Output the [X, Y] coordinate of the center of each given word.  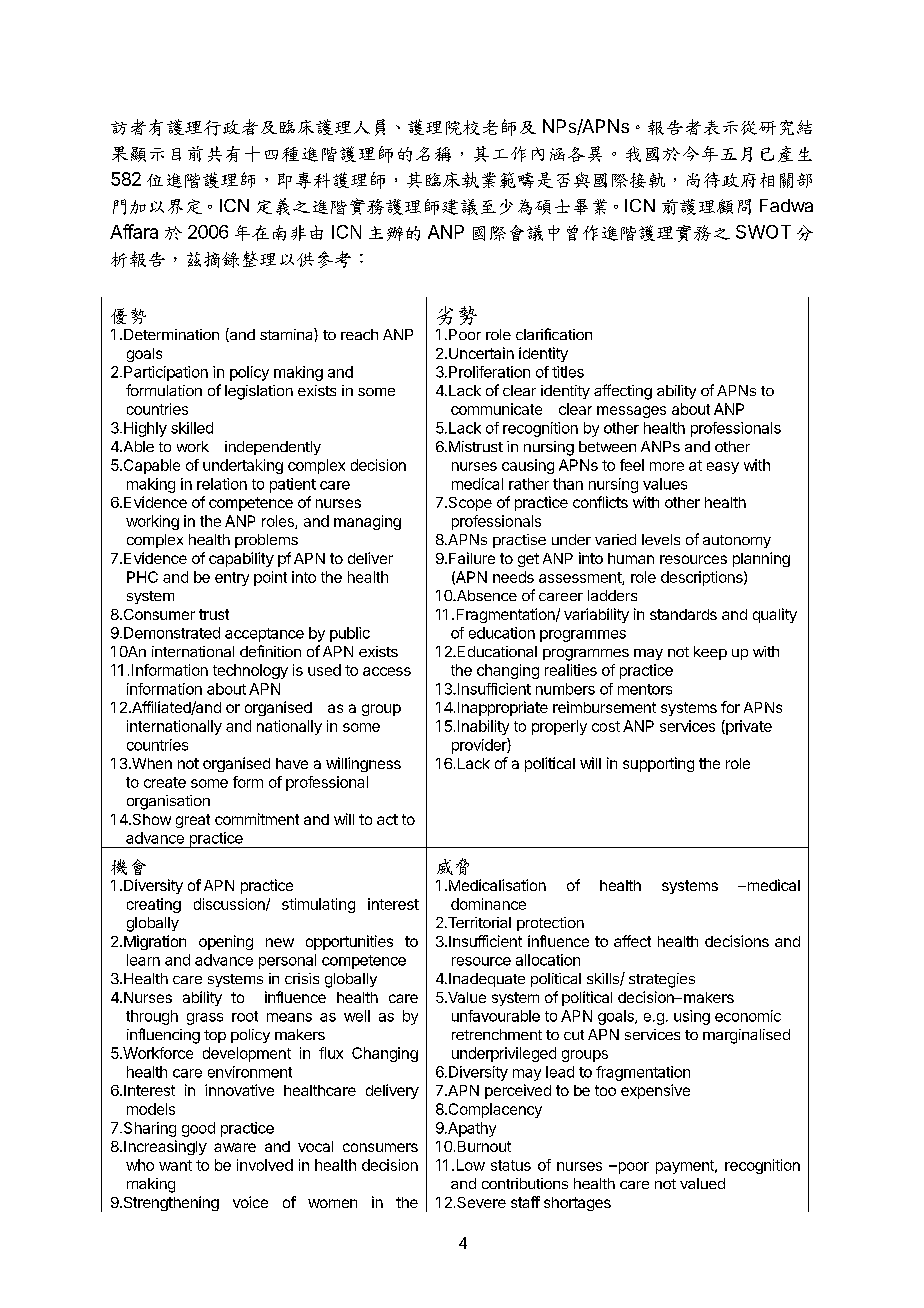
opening [226, 942]
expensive [655, 1091]
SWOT [763, 232]
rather [529, 484]
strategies [662, 980]
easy [723, 468]
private [748, 727]
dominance [488, 904]
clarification [554, 334]
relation [222, 484]
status [511, 1165]
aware [235, 1147]
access [387, 671]
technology [250, 671]
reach [359, 334]
